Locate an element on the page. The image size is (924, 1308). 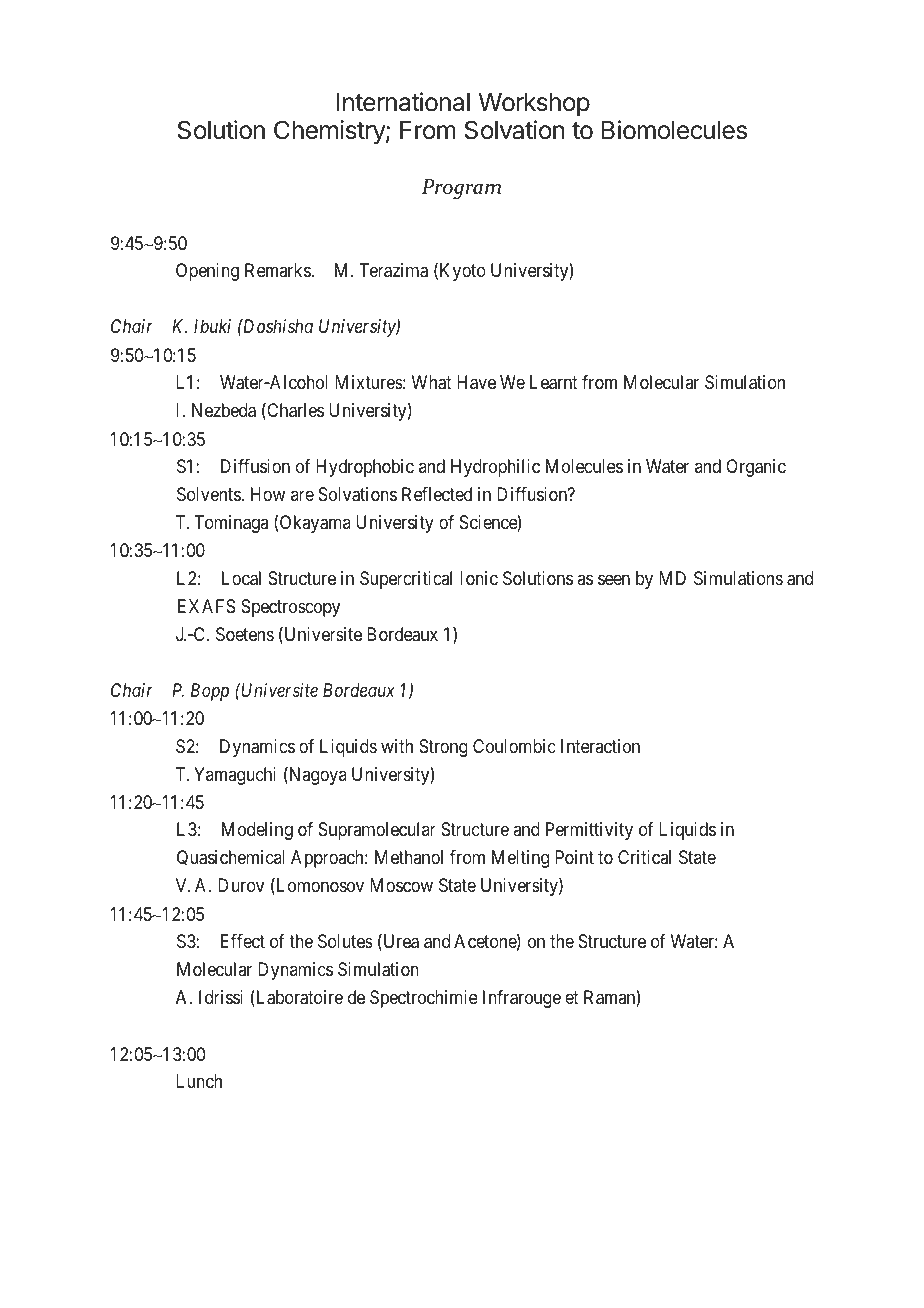
Ibuki is located at coordinates (212, 326).
